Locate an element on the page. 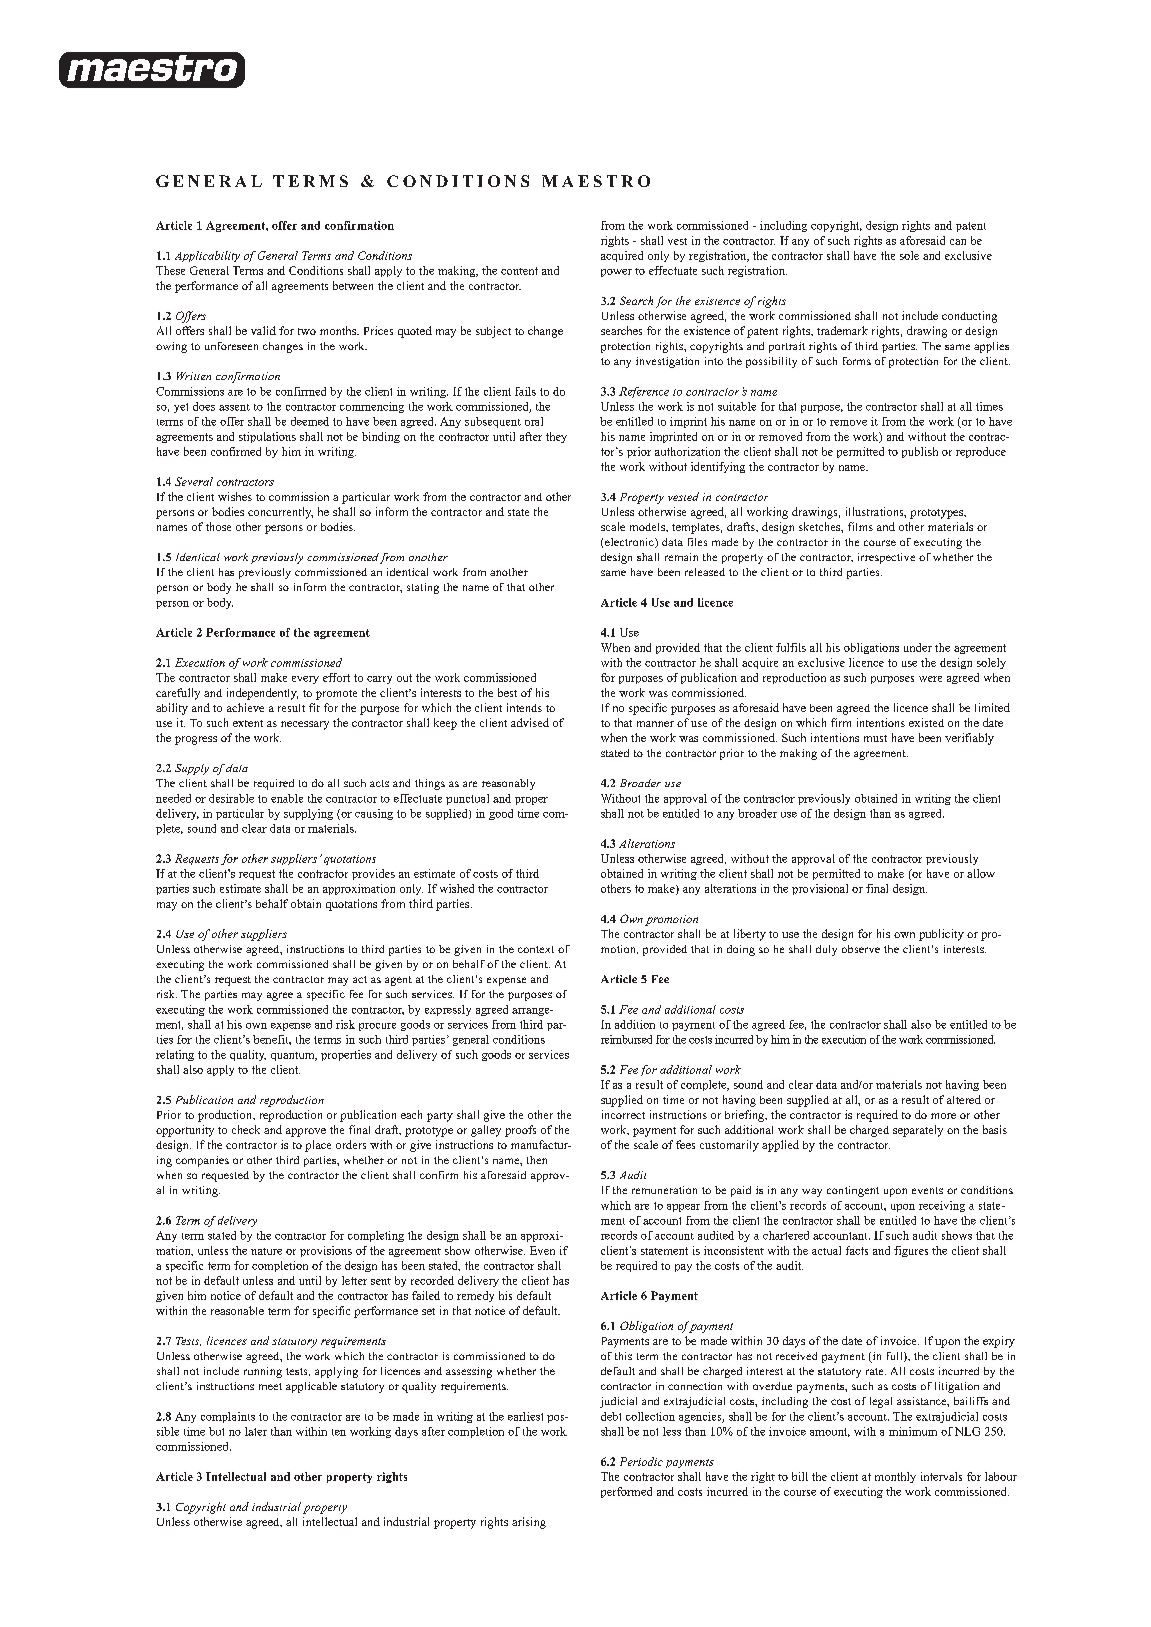  more is located at coordinates (943, 1116).
